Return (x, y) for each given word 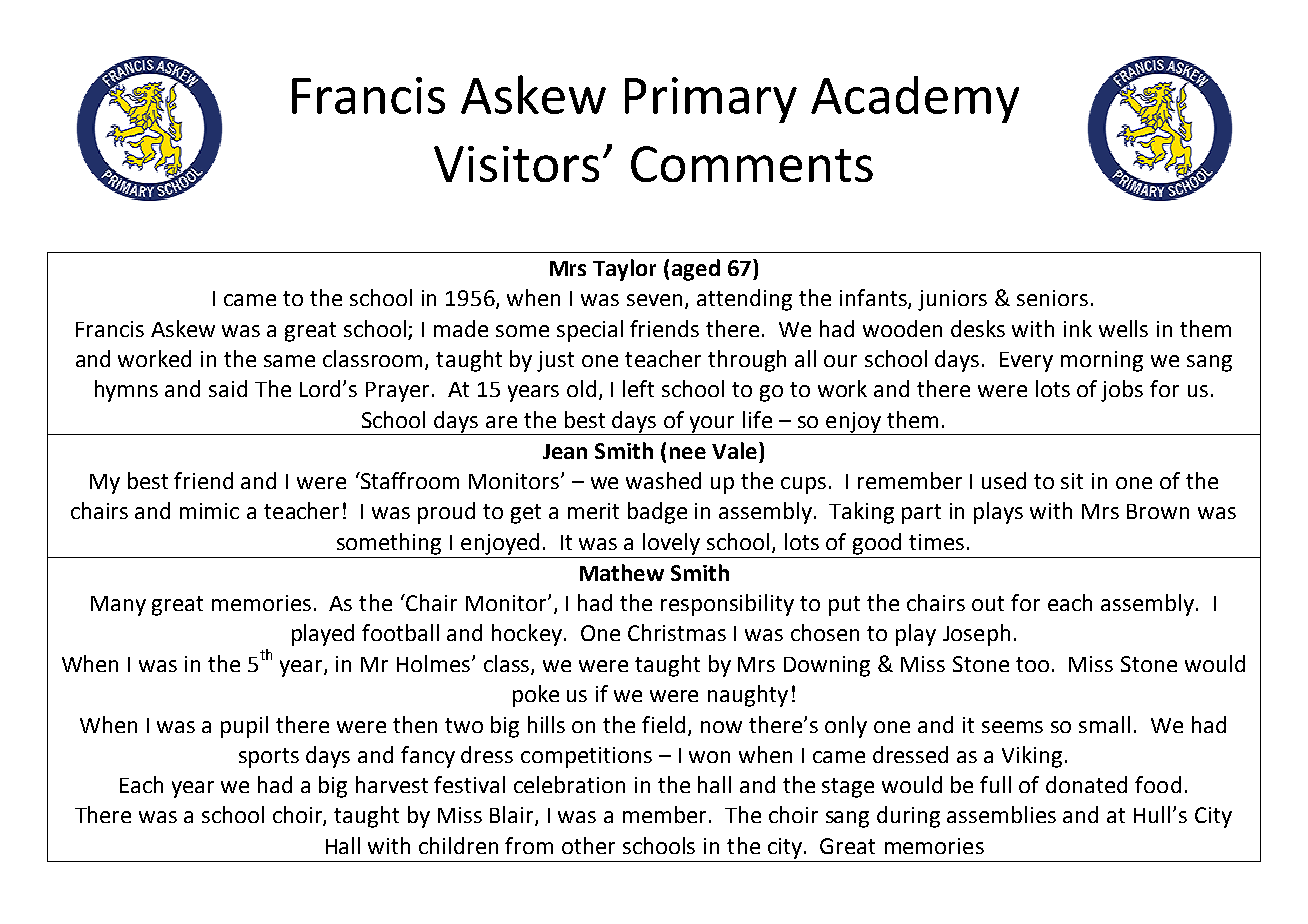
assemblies (1001, 814)
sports (269, 758)
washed (663, 480)
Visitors (516, 164)
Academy (915, 99)
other (588, 845)
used (1004, 480)
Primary (711, 100)
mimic (209, 511)
